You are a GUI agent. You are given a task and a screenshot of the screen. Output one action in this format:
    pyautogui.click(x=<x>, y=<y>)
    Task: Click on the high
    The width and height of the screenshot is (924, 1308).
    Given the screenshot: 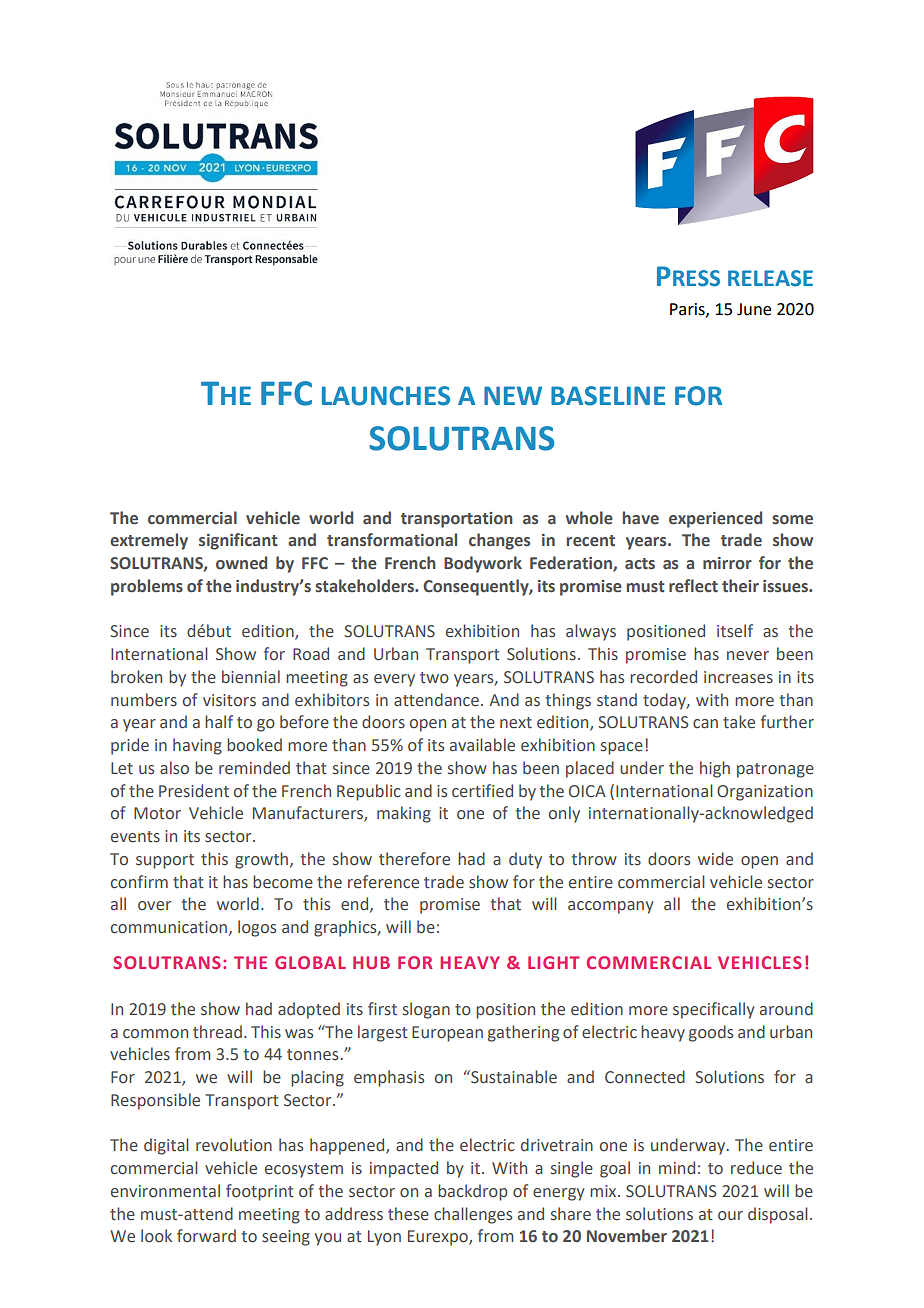 What is the action you would take?
    pyautogui.click(x=715, y=769)
